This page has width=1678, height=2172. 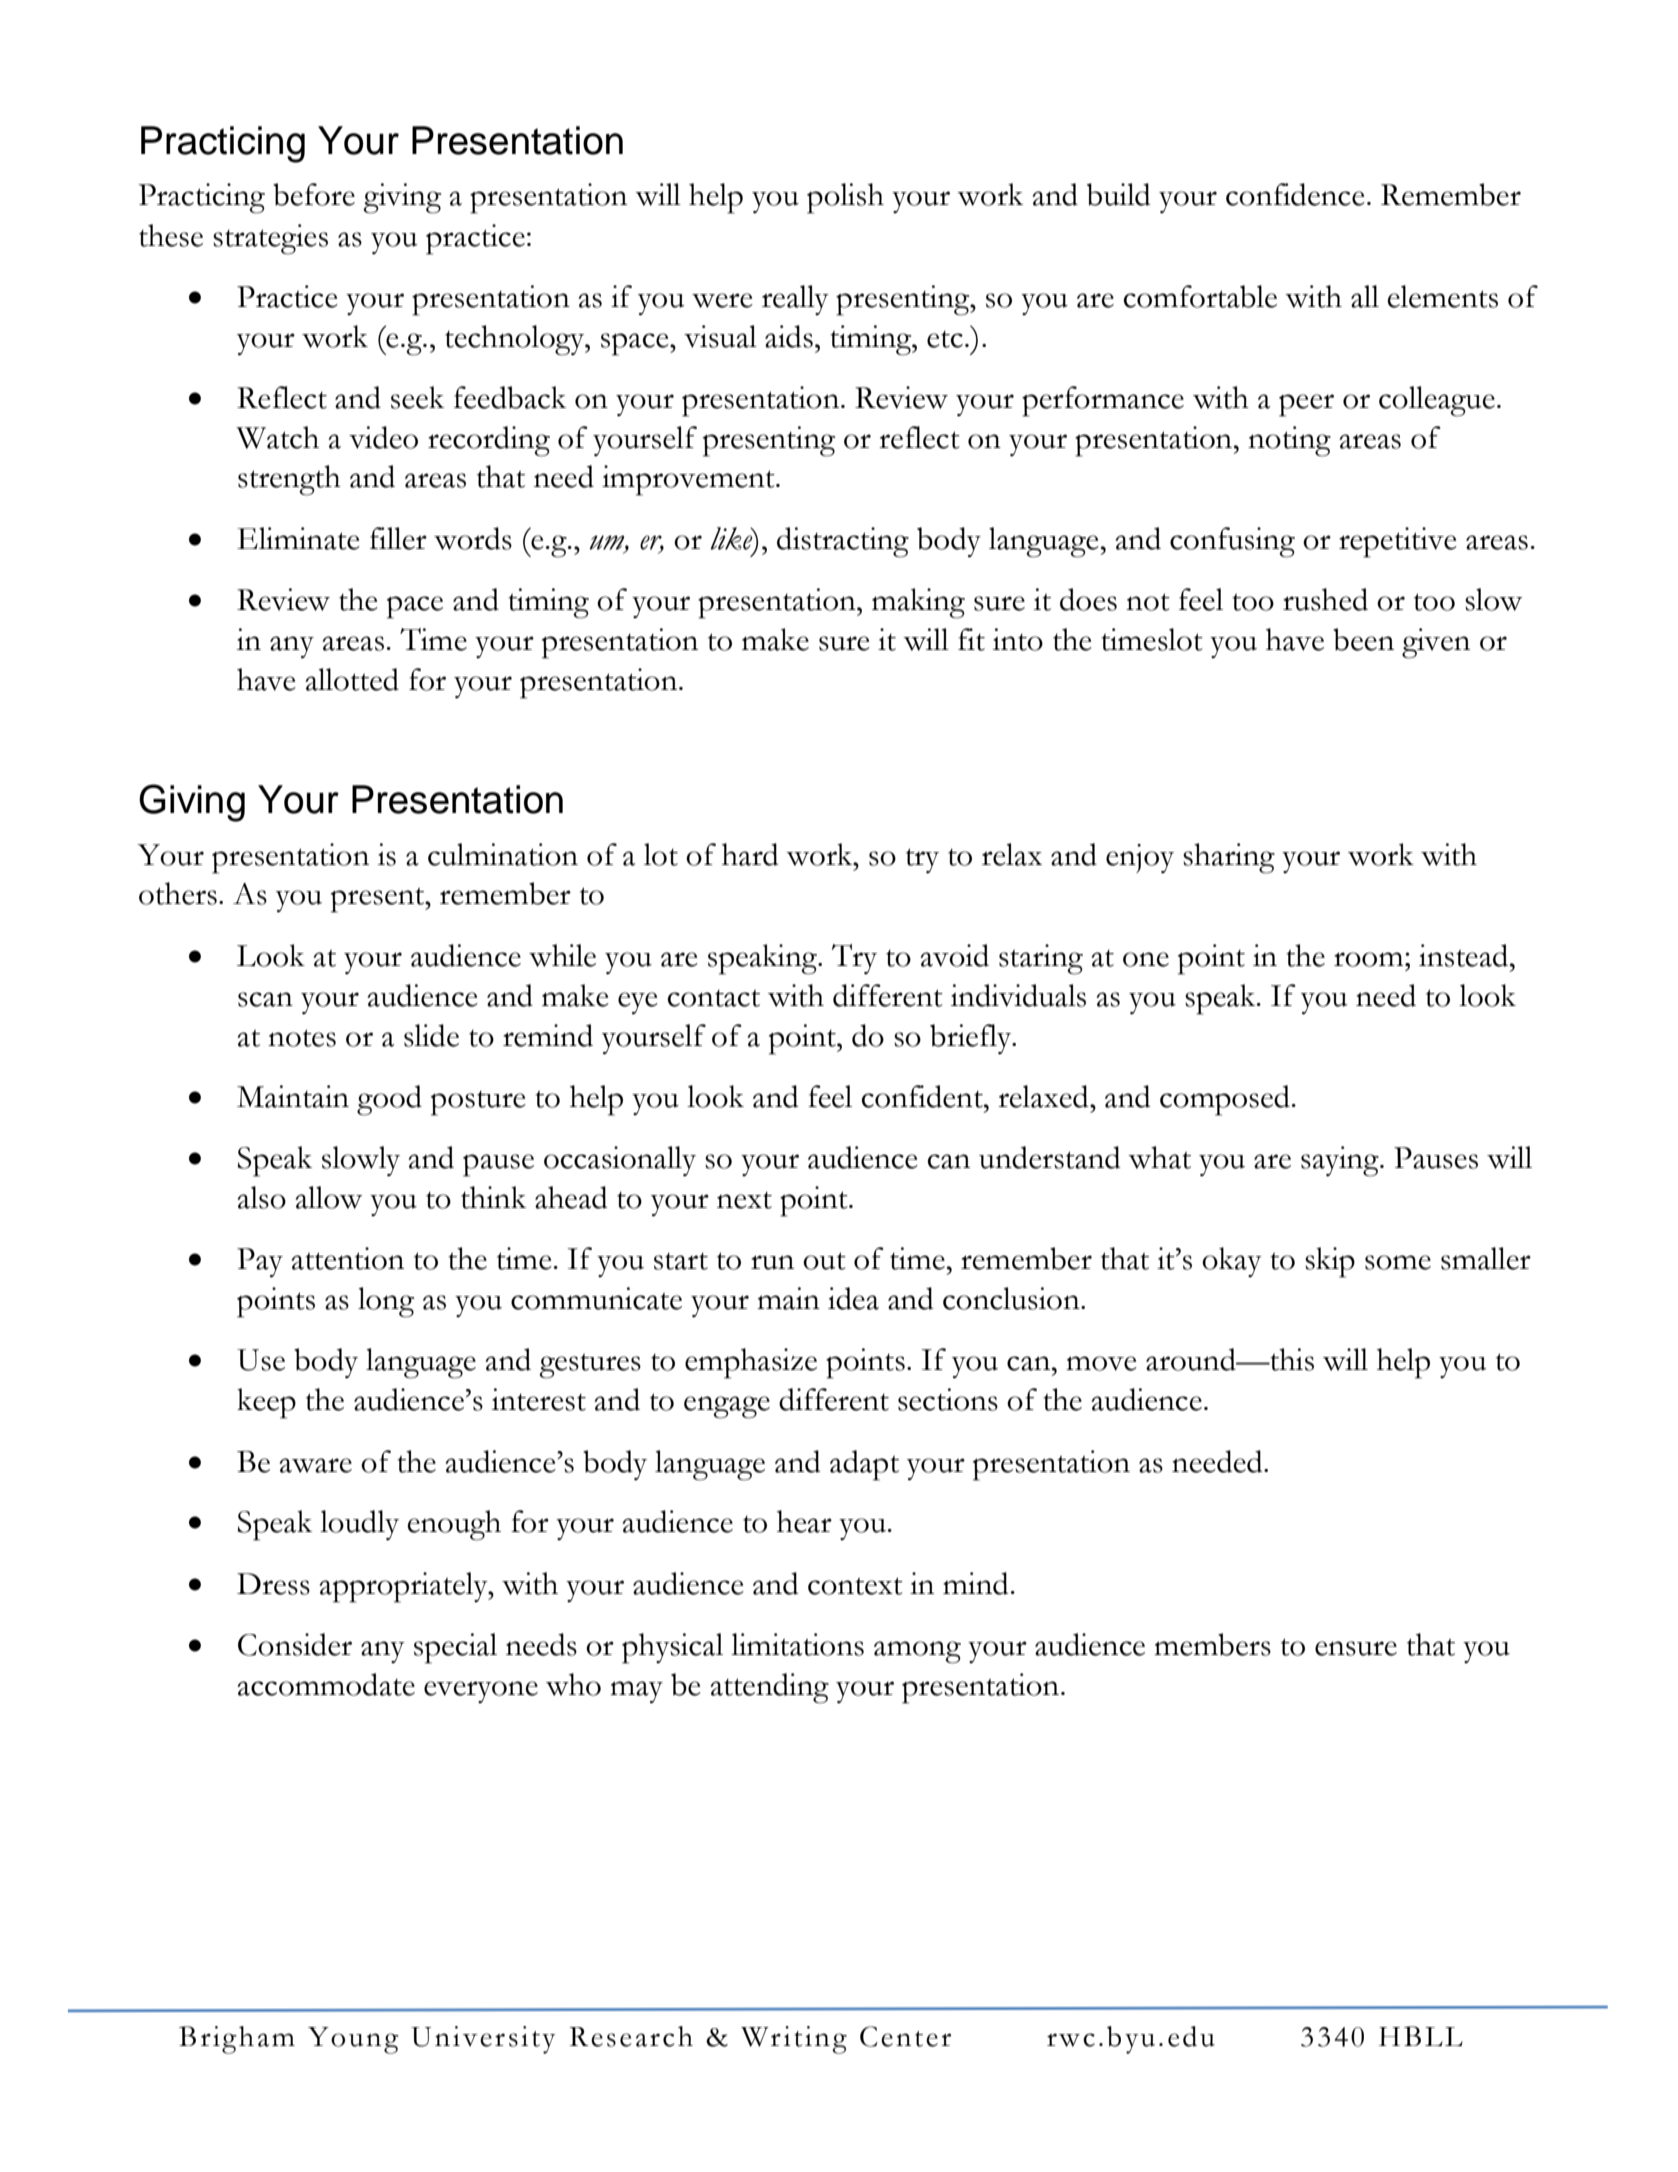 What do you see at coordinates (1295, 194) in the page?
I see `confidence` at bounding box center [1295, 194].
